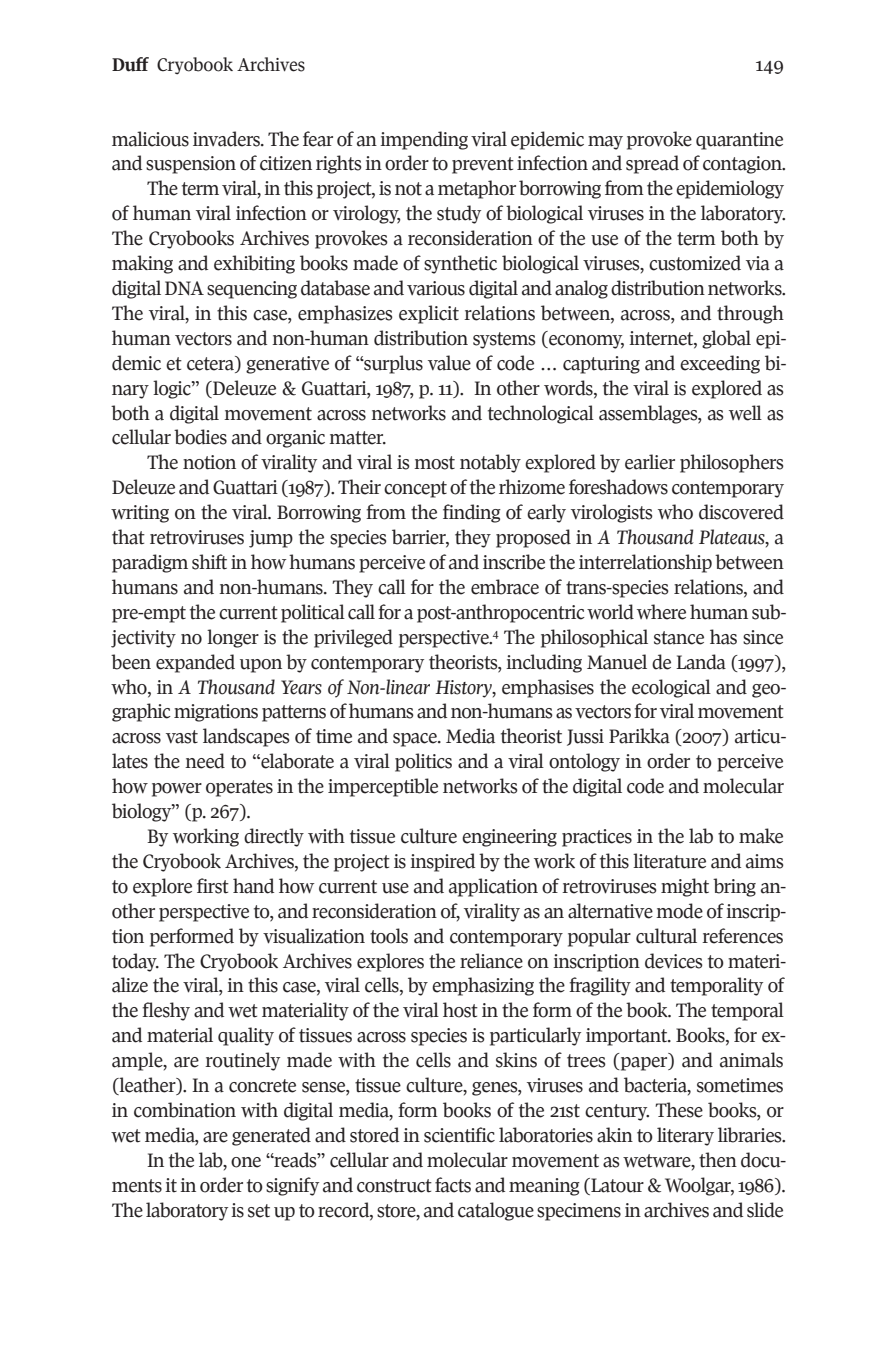 This document has width=896, height=1345. Describe the element at coordinates (246, 1162) in the document. I see `one` at that location.
